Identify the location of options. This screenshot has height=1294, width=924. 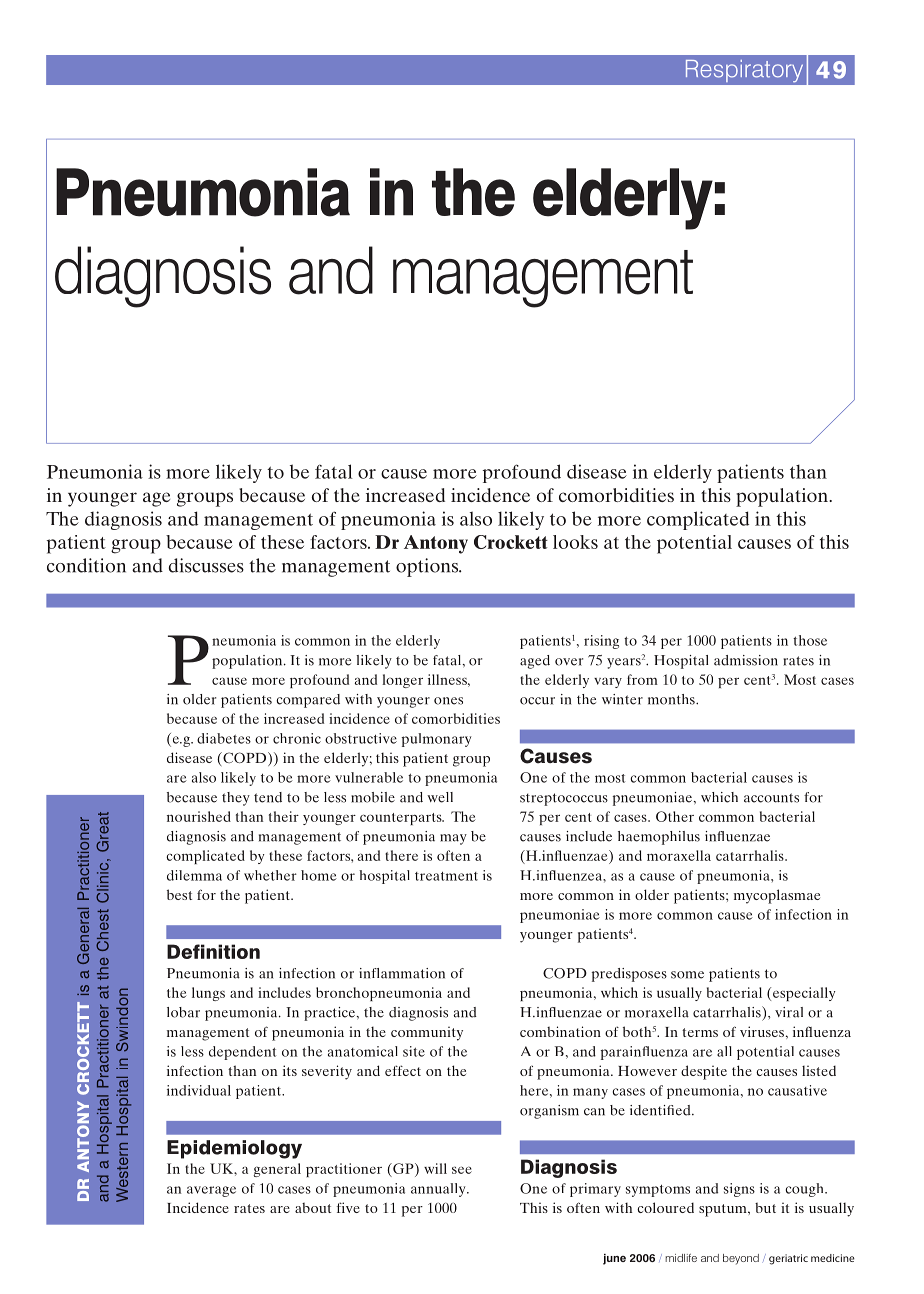
(428, 567).
